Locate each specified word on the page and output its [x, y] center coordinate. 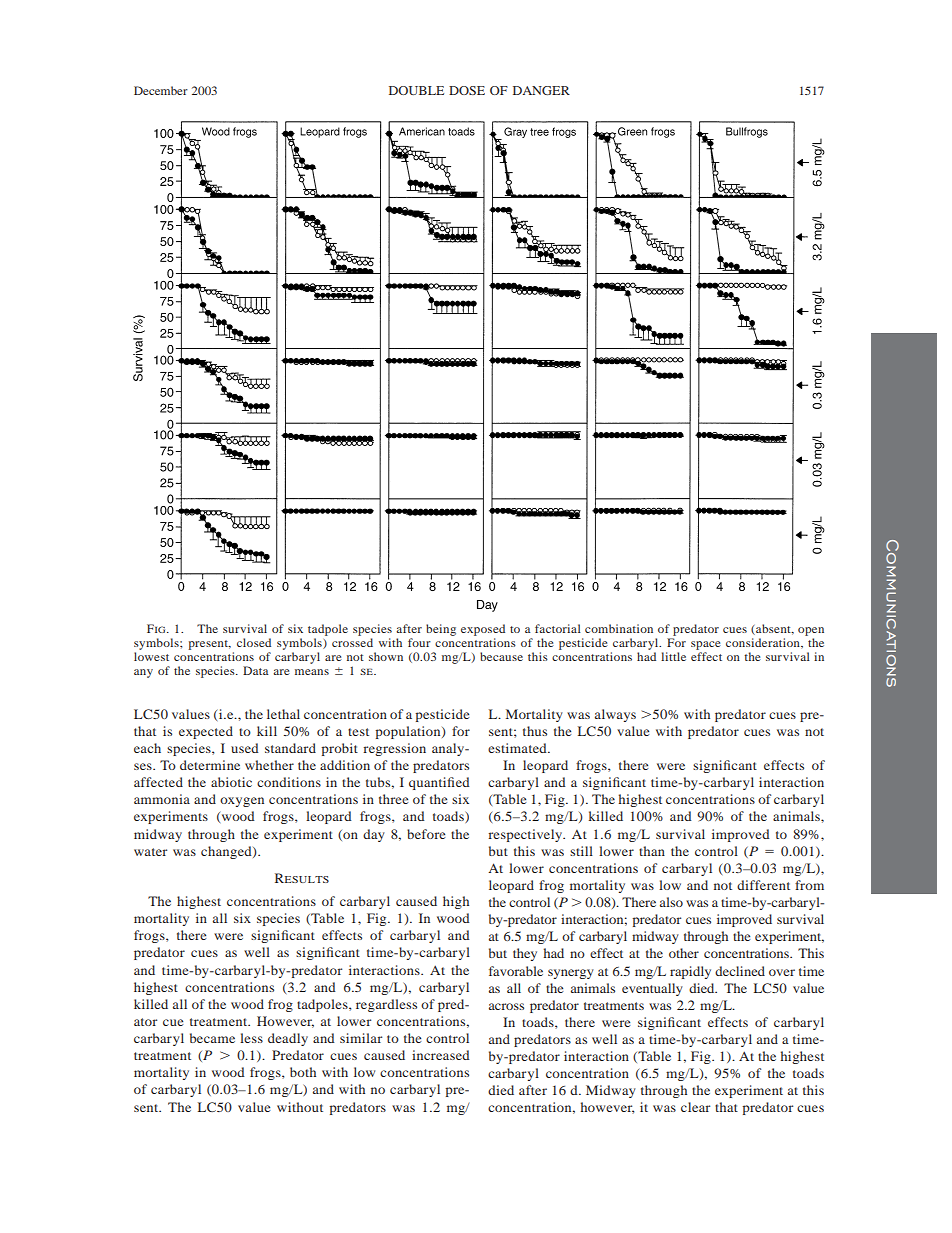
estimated [518, 748]
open [811, 631]
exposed [483, 630]
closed [254, 642]
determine [210, 765]
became [212, 1038]
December [161, 90]
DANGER [541, 90]
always [615, 715]
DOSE [467, 90]
